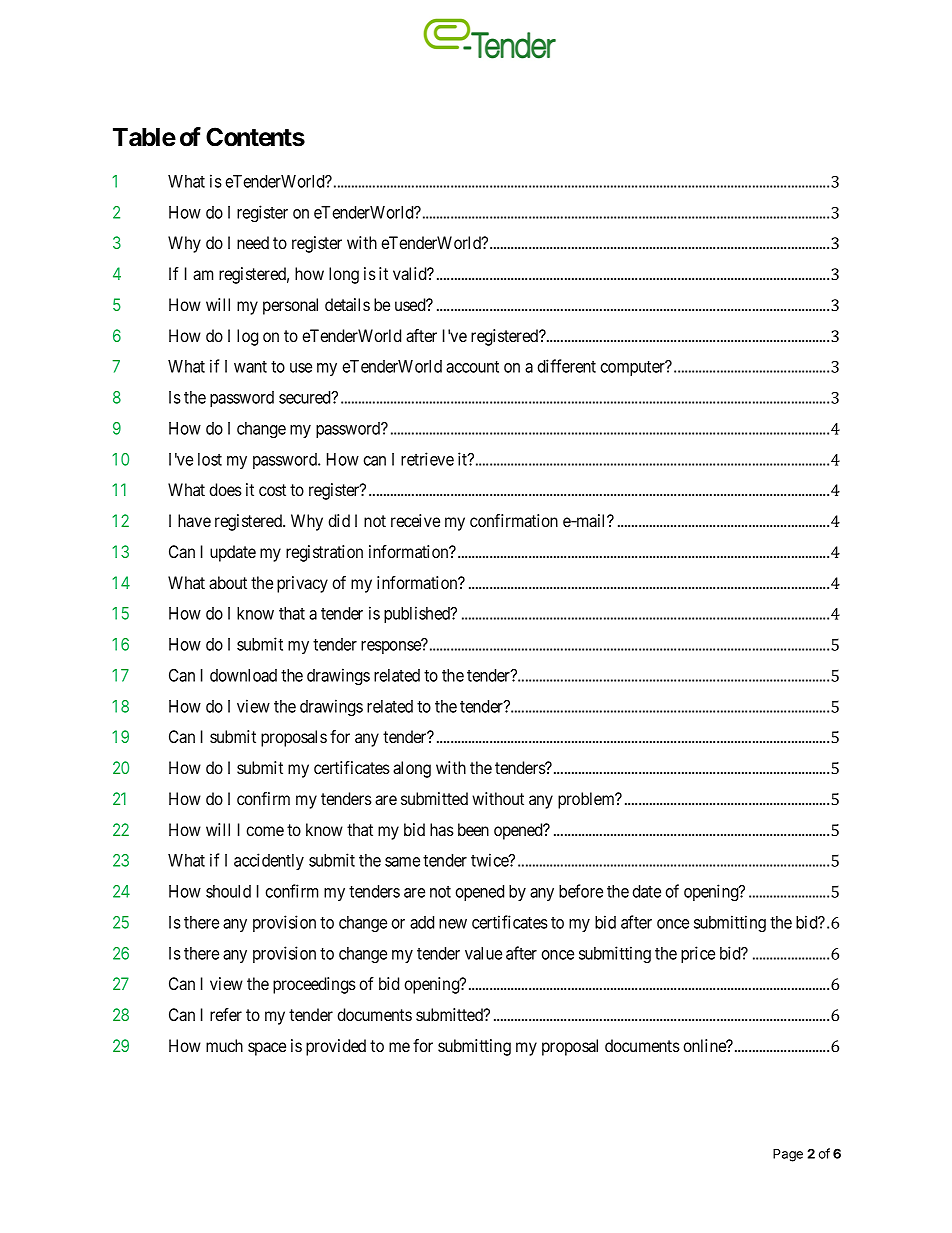 The image size is (952, 1233). I want to click on different, so click(566, 366).
